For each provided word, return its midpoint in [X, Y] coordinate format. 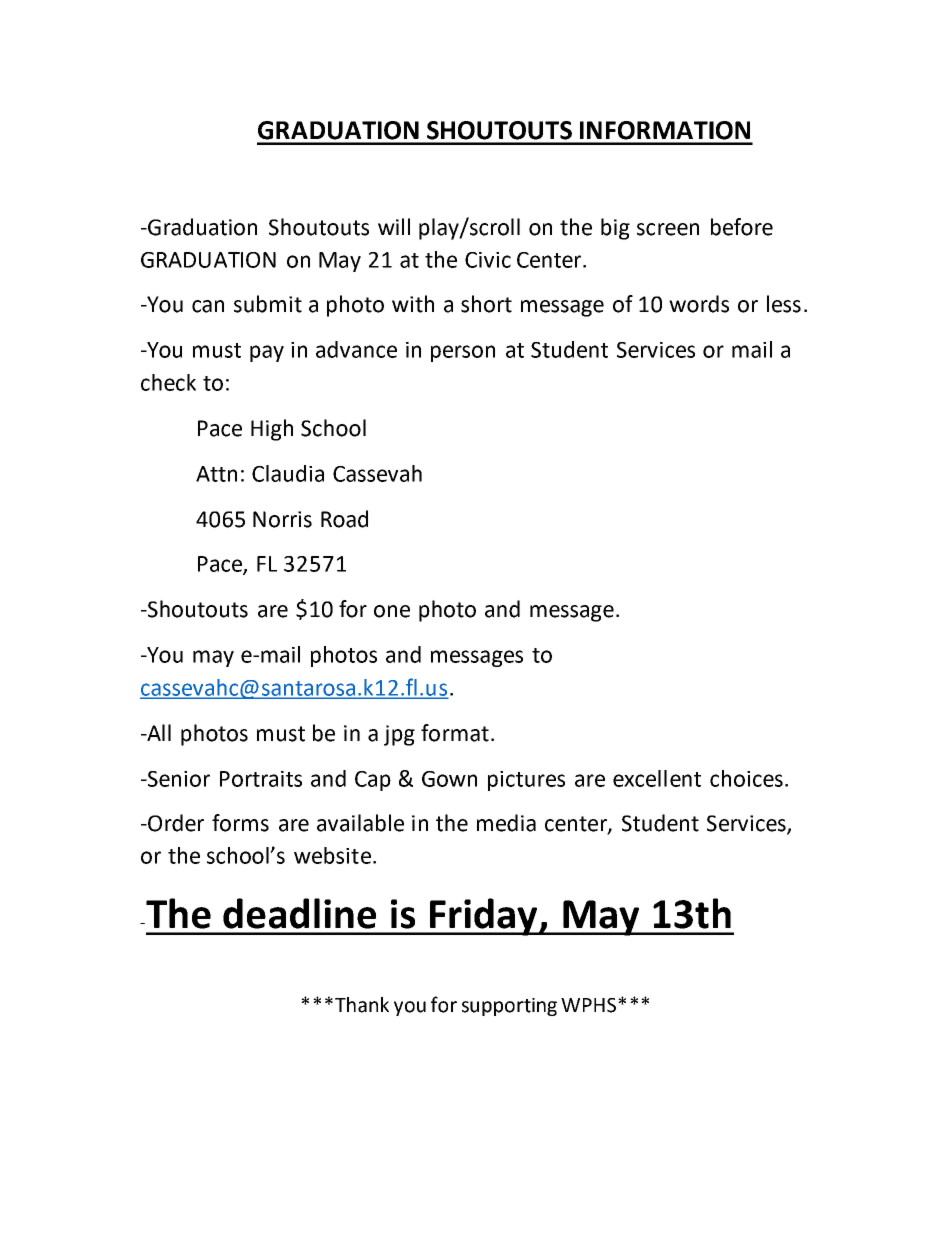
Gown [449, 779]
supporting [509, 1007]
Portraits [261, 779]
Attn [216, 474]
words [699, 304]
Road [344, 519]
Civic [488, 260]
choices [746, 778]
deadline [299, 913]
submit [268, 304]
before [742, 227]
